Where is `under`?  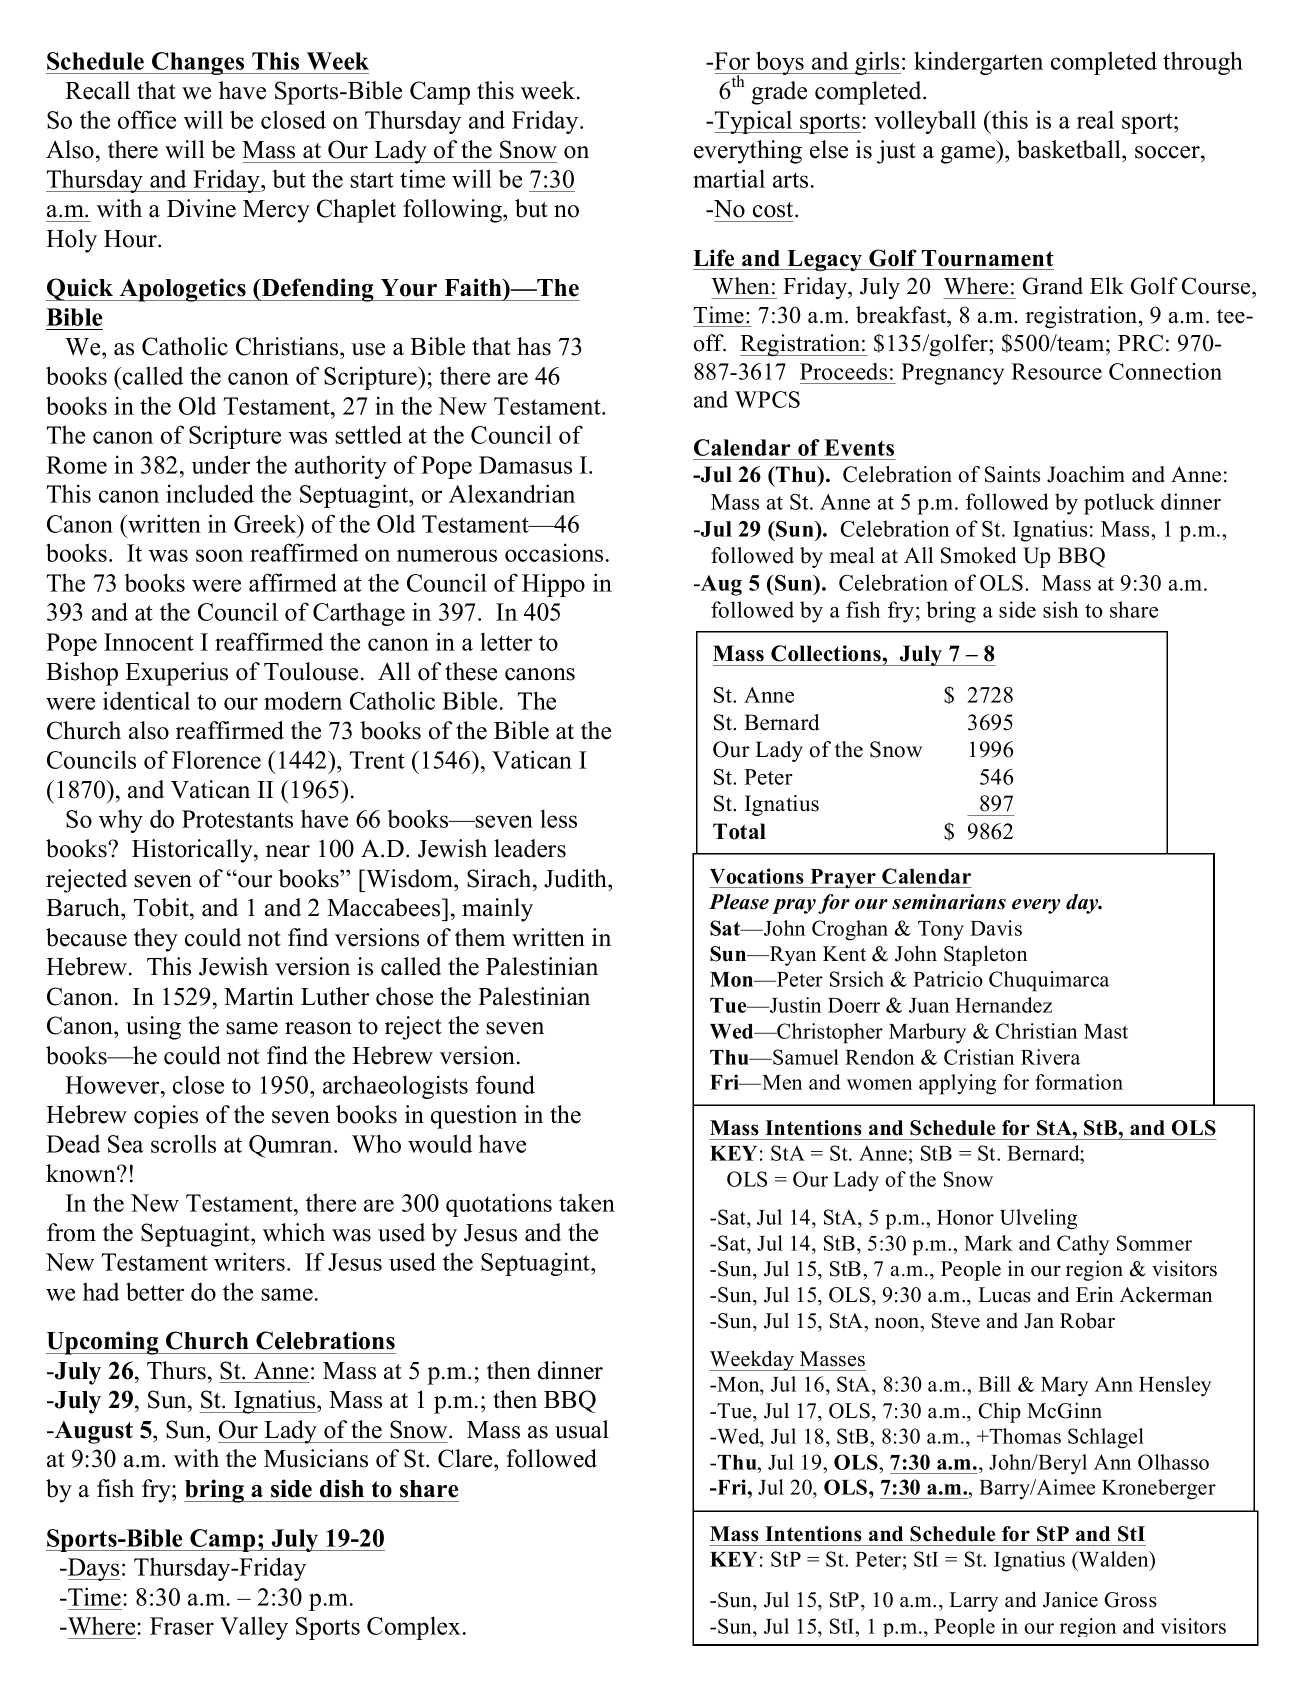 under is located at coordinates (220, 464).
